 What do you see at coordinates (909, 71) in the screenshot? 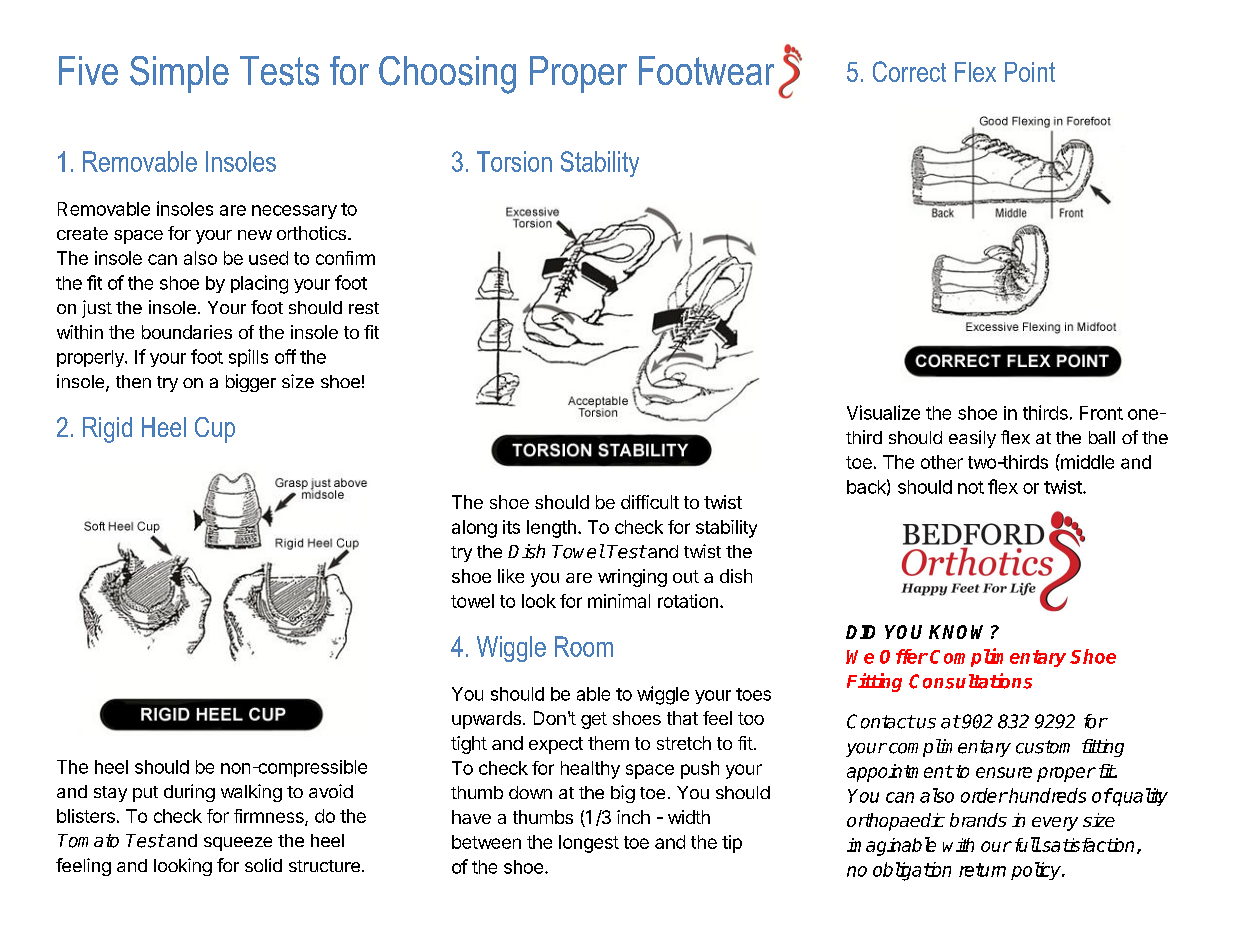
I see `Correct` at bounding box center [909, 71].
